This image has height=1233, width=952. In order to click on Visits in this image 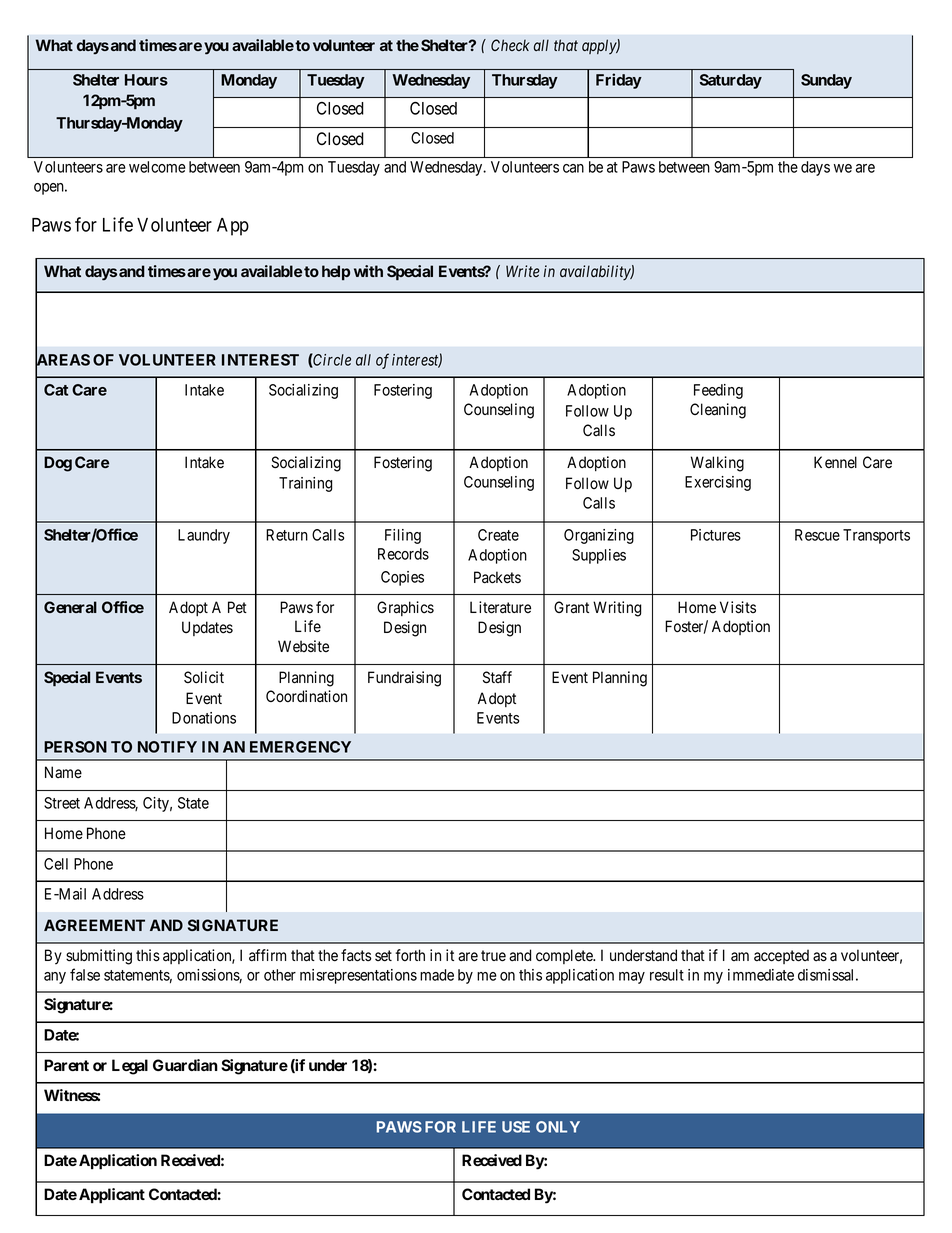, I will do `click(738, 607)`.
